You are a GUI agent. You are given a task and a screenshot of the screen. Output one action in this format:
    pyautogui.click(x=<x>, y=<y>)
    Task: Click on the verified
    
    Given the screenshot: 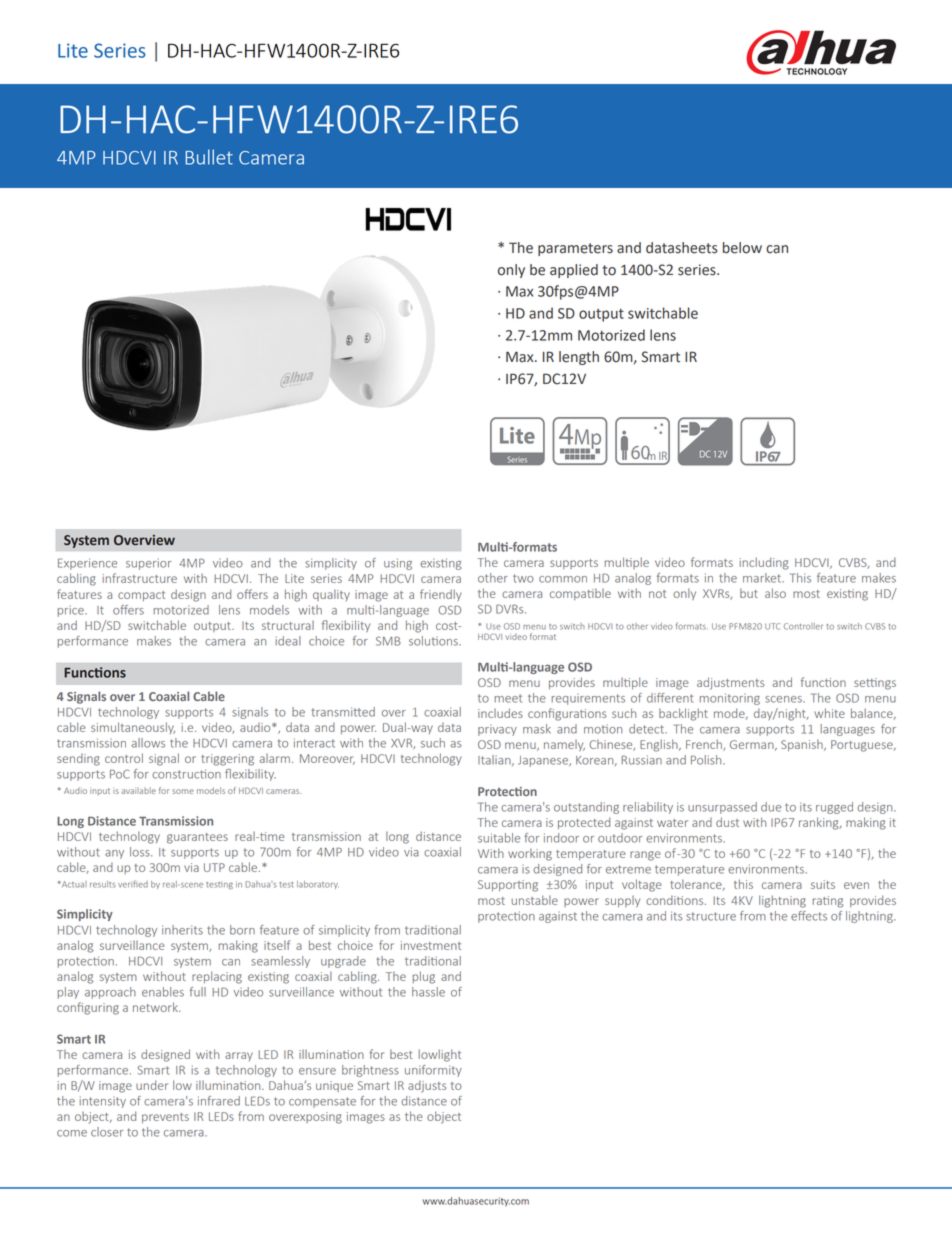 What is the action you would take?
    pyautogui.click(x=133, y=884)
